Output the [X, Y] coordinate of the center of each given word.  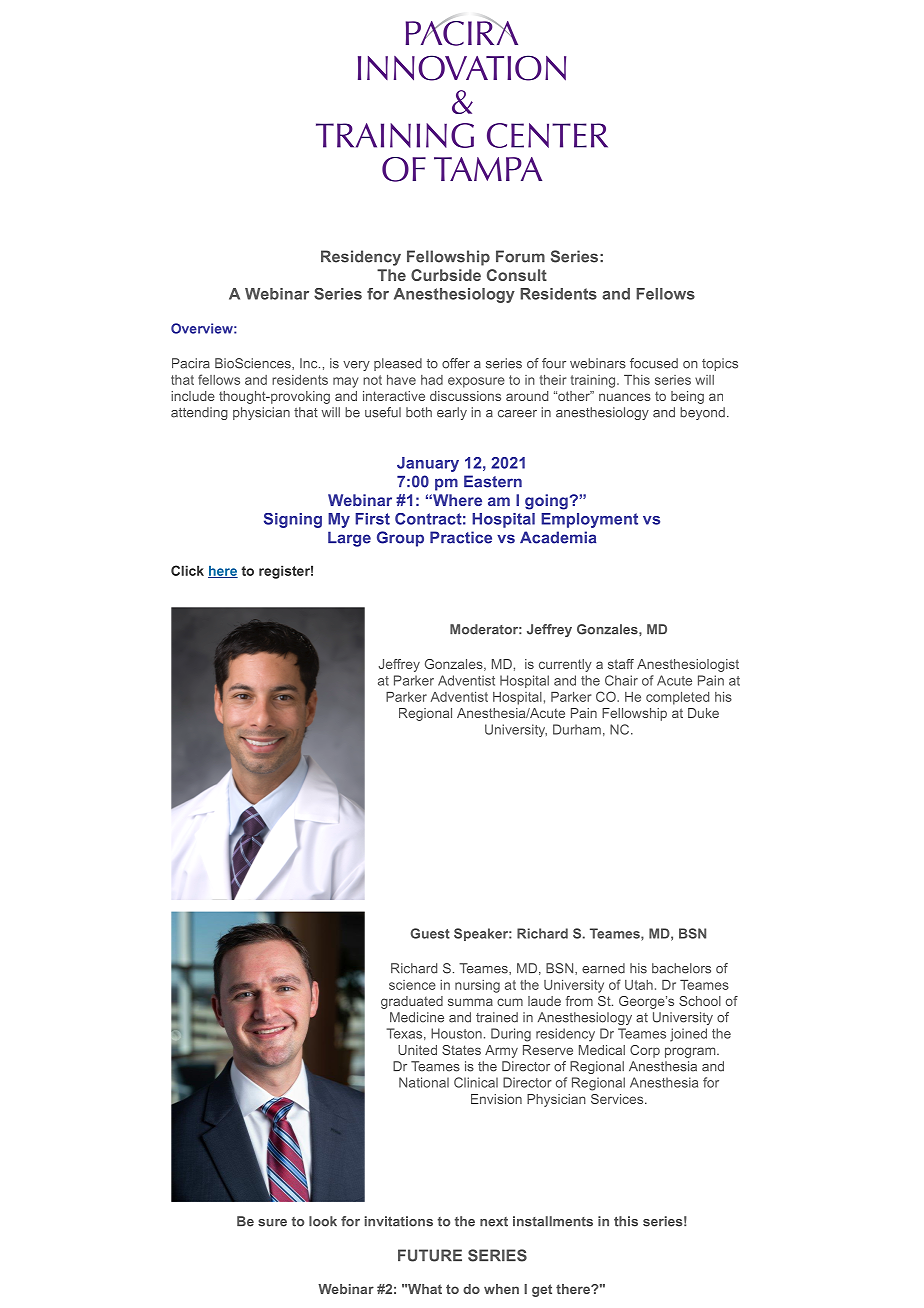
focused [654, 363]
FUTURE [430, 1255]
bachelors [681, 968]
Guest [430, 933]
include [193, 396]
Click [187, 570]
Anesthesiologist [688, 665]
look [323, 1221]
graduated [412, 1002]
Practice [461, 537]
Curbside [446, 275]
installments [553, 1221]
